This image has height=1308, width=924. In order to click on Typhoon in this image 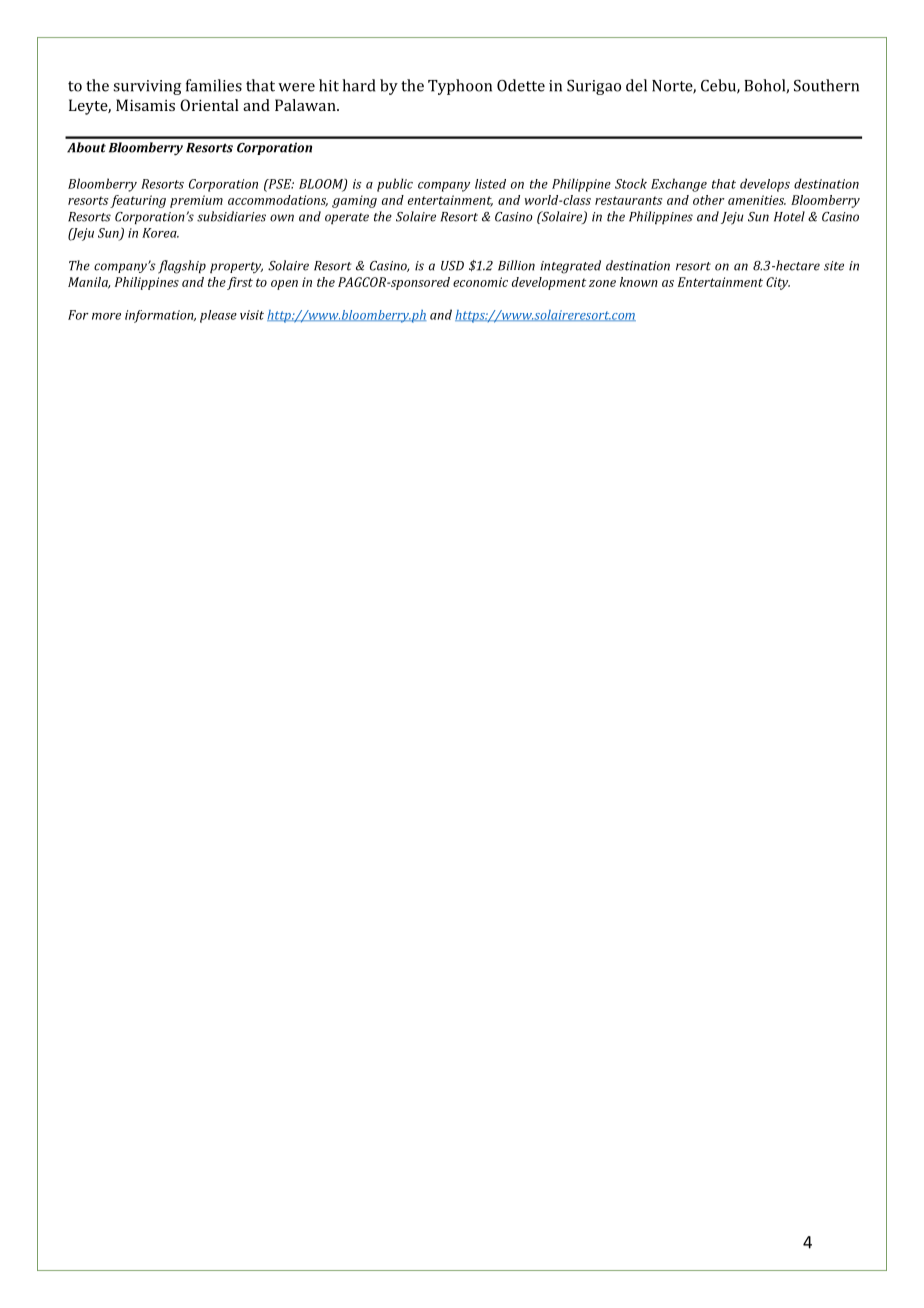, I will do `click(460, 87)`.
